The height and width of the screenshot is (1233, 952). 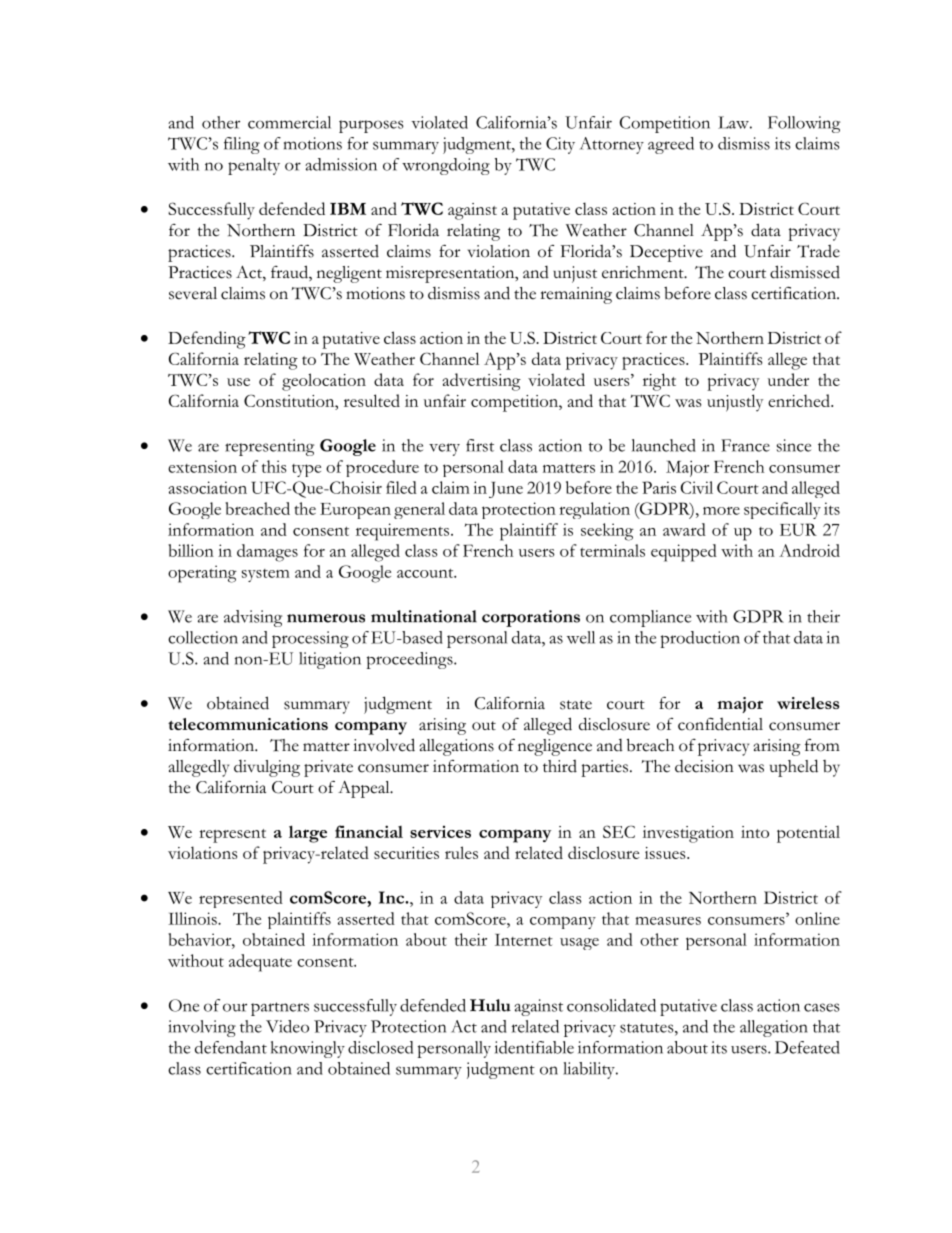 I want to click on corporations, so click(x=531, y=618).
